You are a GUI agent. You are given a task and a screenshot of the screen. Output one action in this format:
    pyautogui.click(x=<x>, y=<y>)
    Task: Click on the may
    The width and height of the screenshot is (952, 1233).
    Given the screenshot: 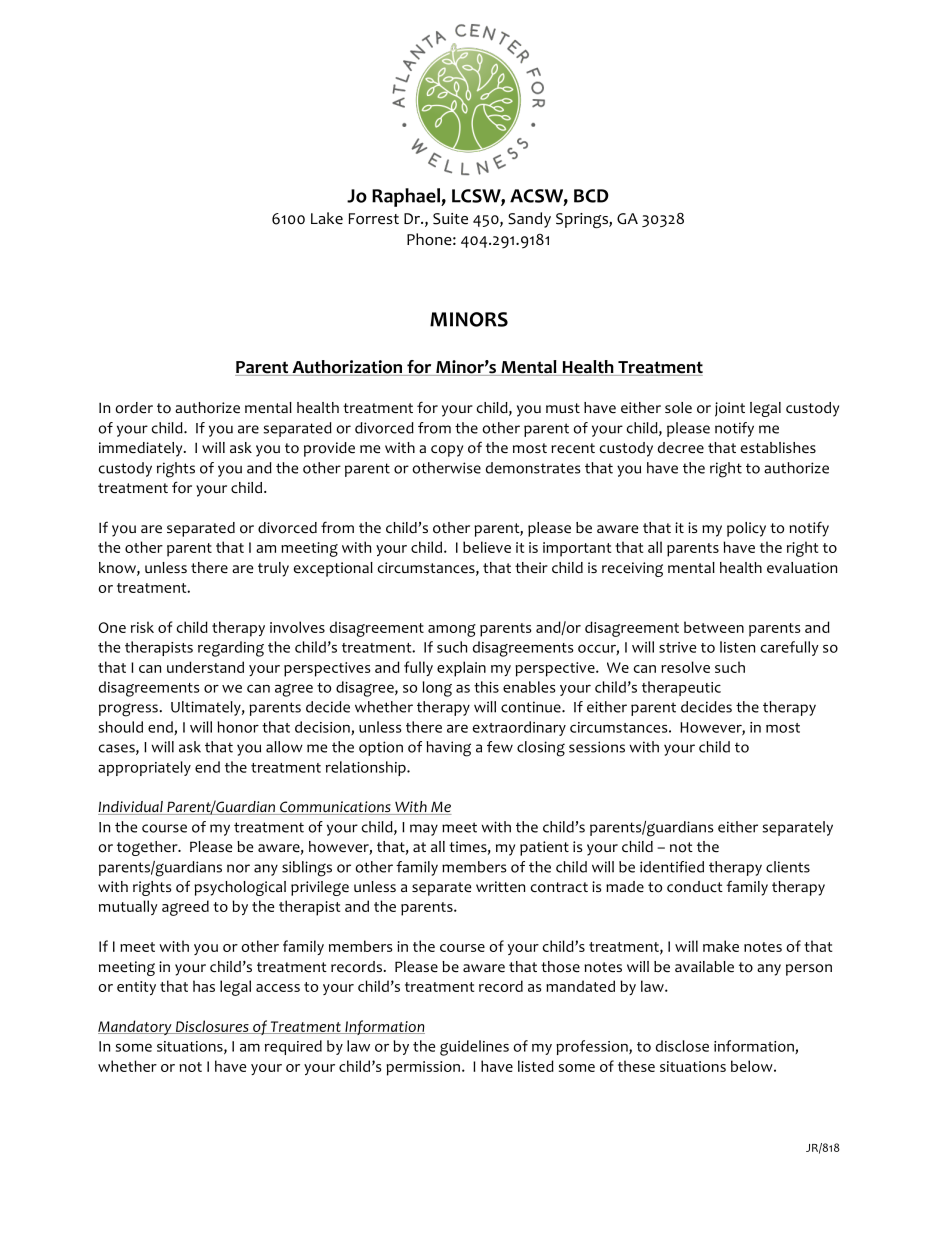 What is the action you would take?
    pyautogui.click(x=424, y=830)
